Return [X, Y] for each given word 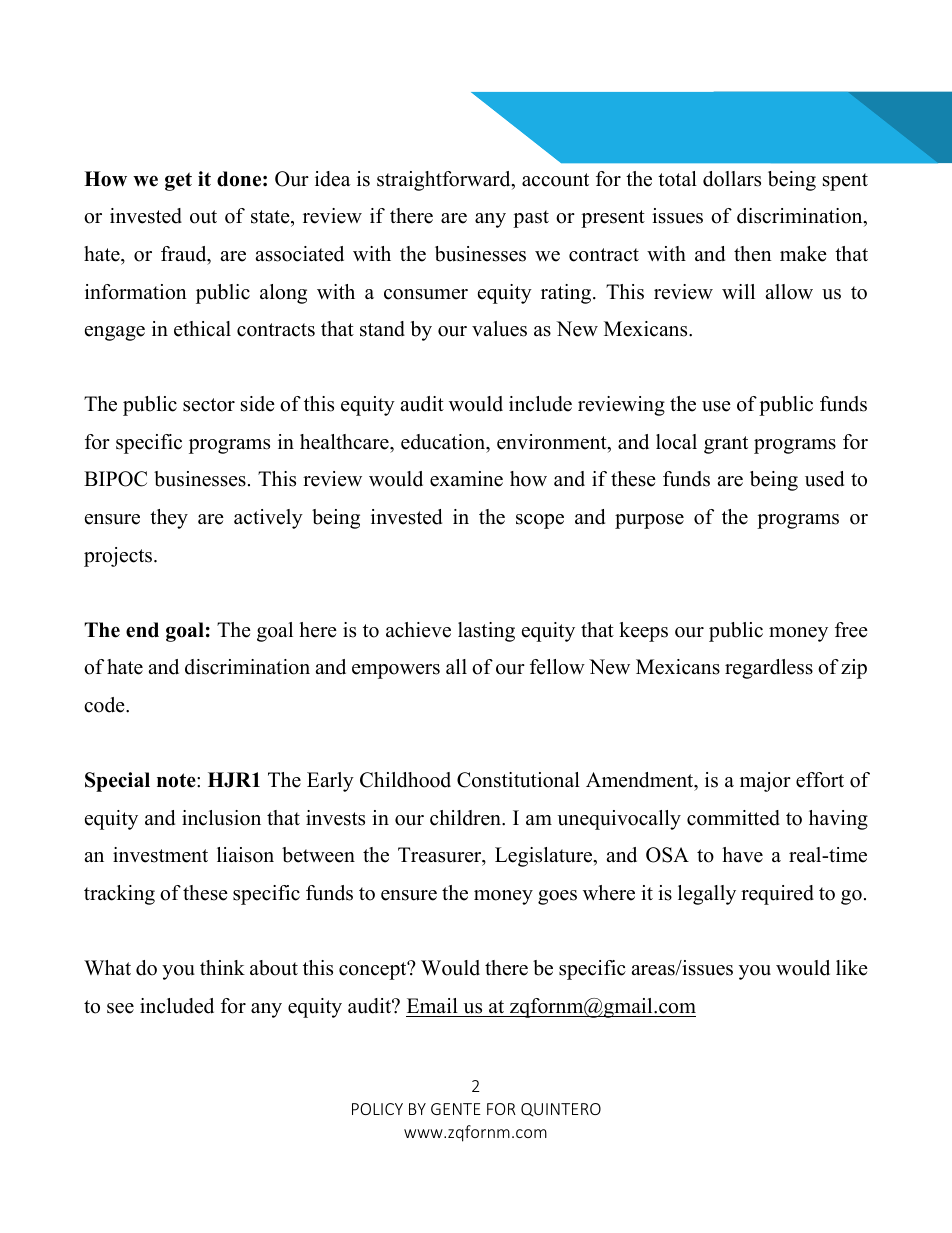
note [177, 780]
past [531, 219]
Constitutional [518, 780]
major [765, 782]
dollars [732, 179]
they [169, 519]
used [824, 479]
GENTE [456, 1109]
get [178, 181]
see [120, 1008]
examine [466, 479]
